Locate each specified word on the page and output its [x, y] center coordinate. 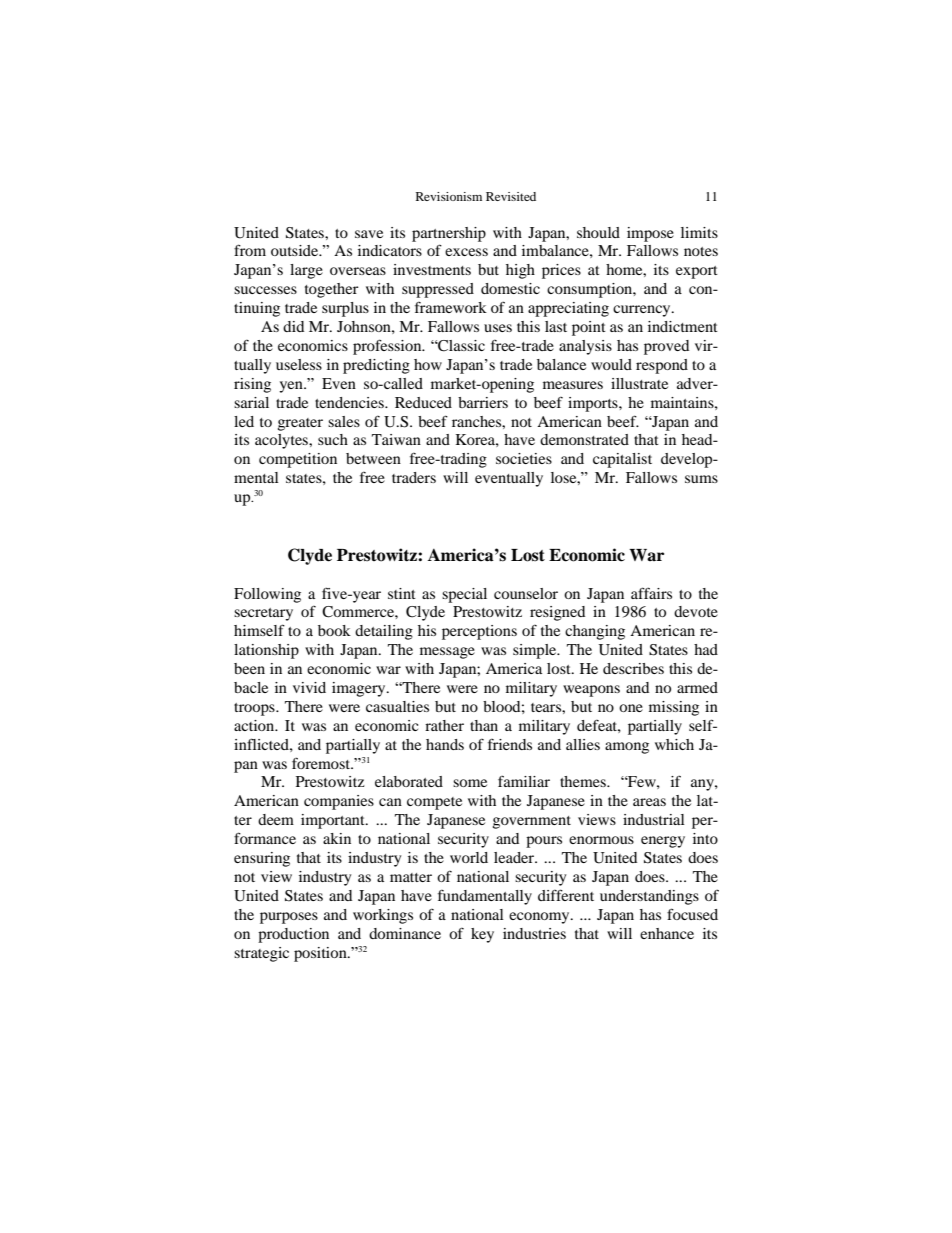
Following [267, 595]
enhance [667, 933]
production [293, 935]
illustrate [639, 383]
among [627, 748]
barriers [483, 402]
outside [296, 250]
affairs [651, 593]
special [464, 595]
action [255, 725]
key [482, 935]
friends [510, 744]
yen [292, 387]
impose [650, 234]
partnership [449, 234]
